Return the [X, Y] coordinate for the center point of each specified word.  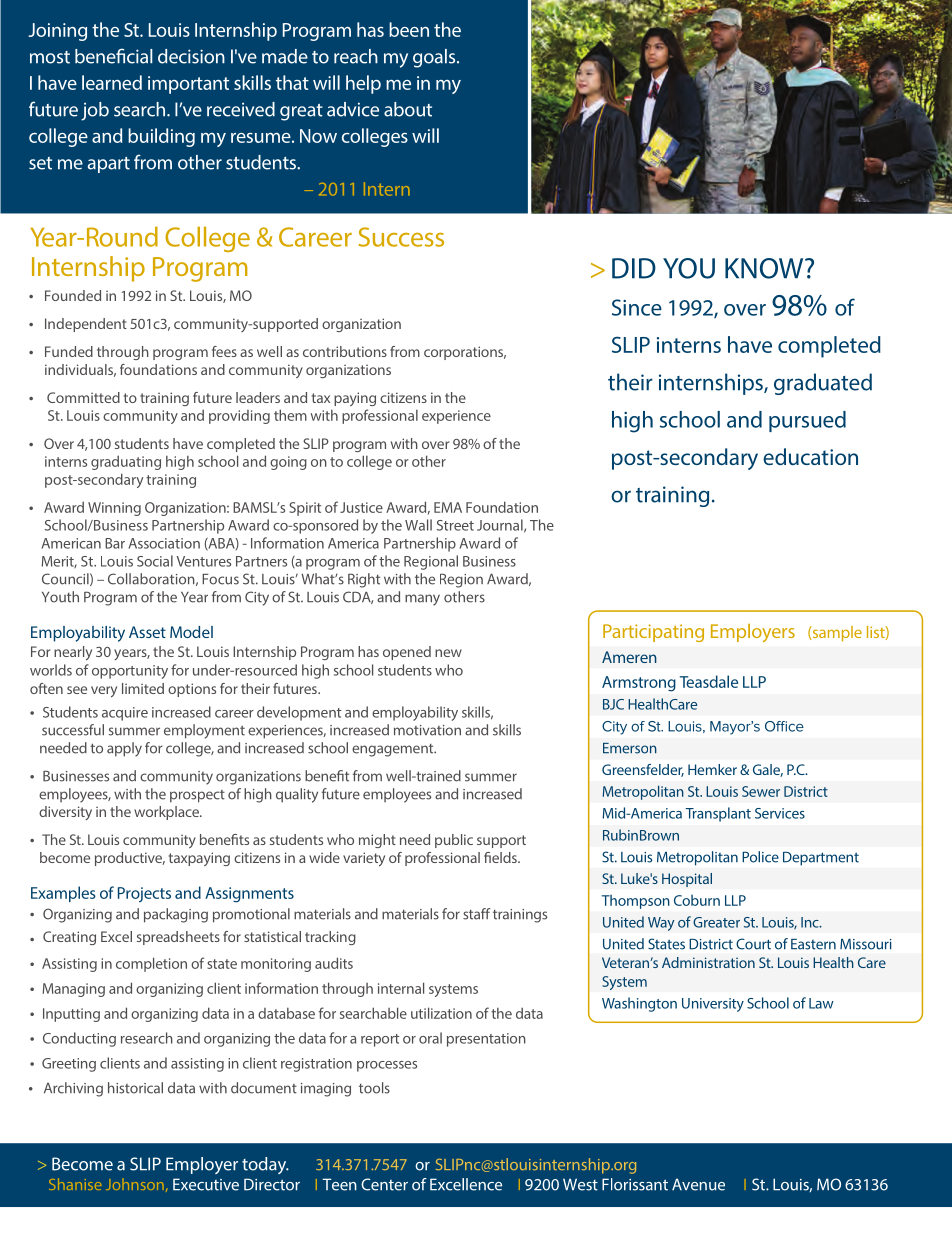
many [422, 600]
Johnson [135, 1184]
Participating [653, 633]
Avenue [698, 1184]
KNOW [765, 268]
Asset [147, 632]
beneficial [114, 56]
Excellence [466, 1184]
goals [435, 58]
